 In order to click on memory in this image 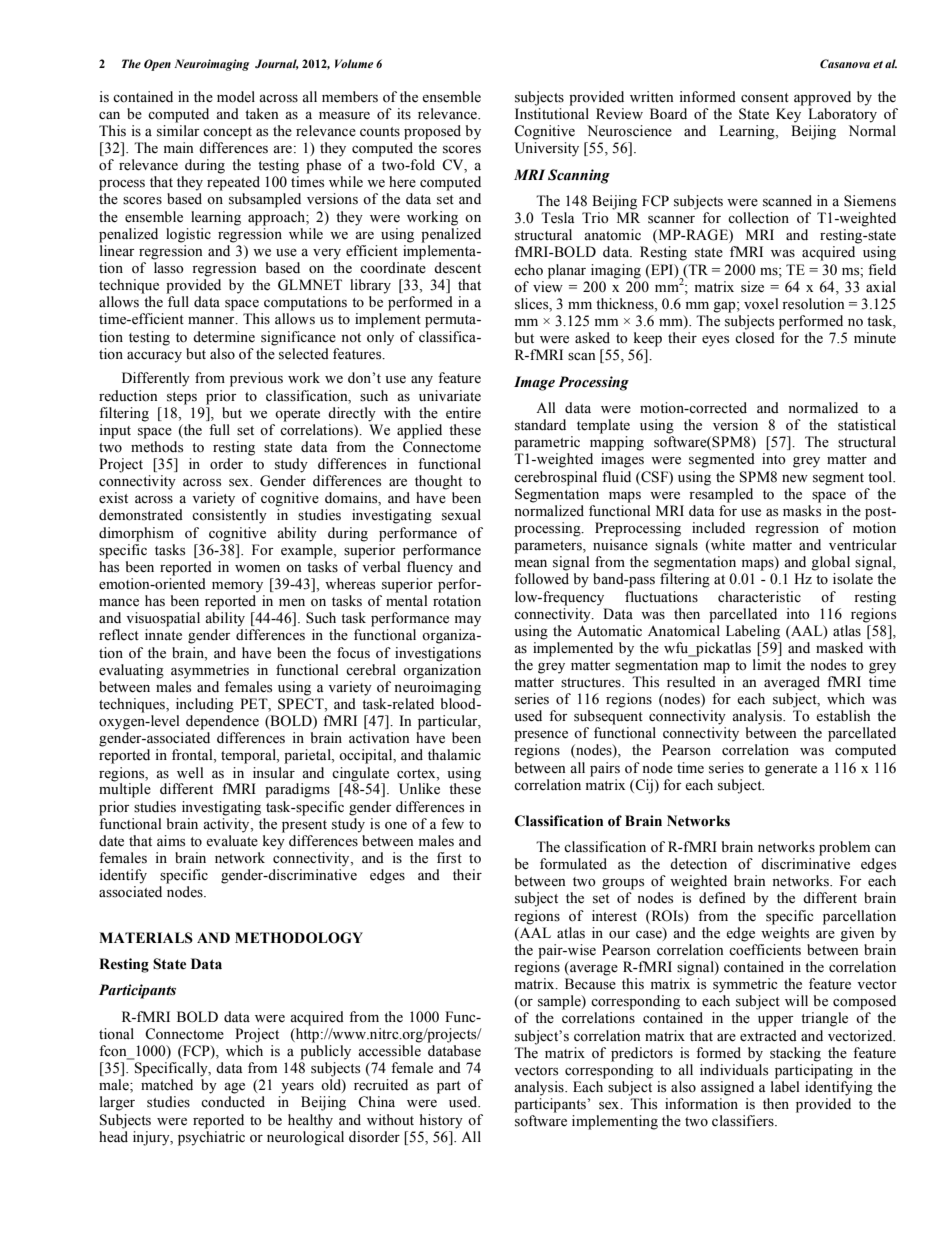, I will do `click(237, 587)`.
